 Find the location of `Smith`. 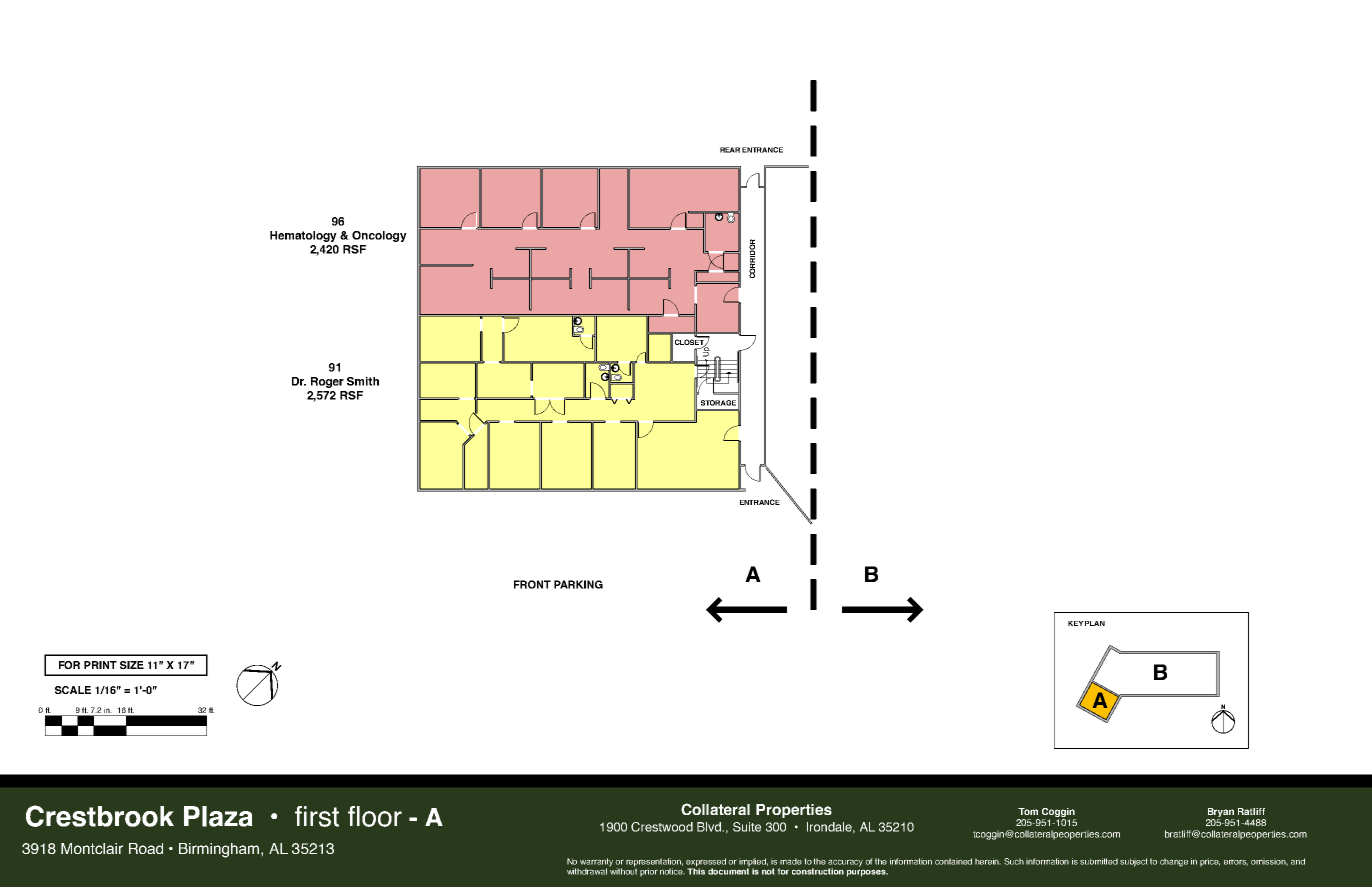

Smith is located at coordinates (363, 381).
